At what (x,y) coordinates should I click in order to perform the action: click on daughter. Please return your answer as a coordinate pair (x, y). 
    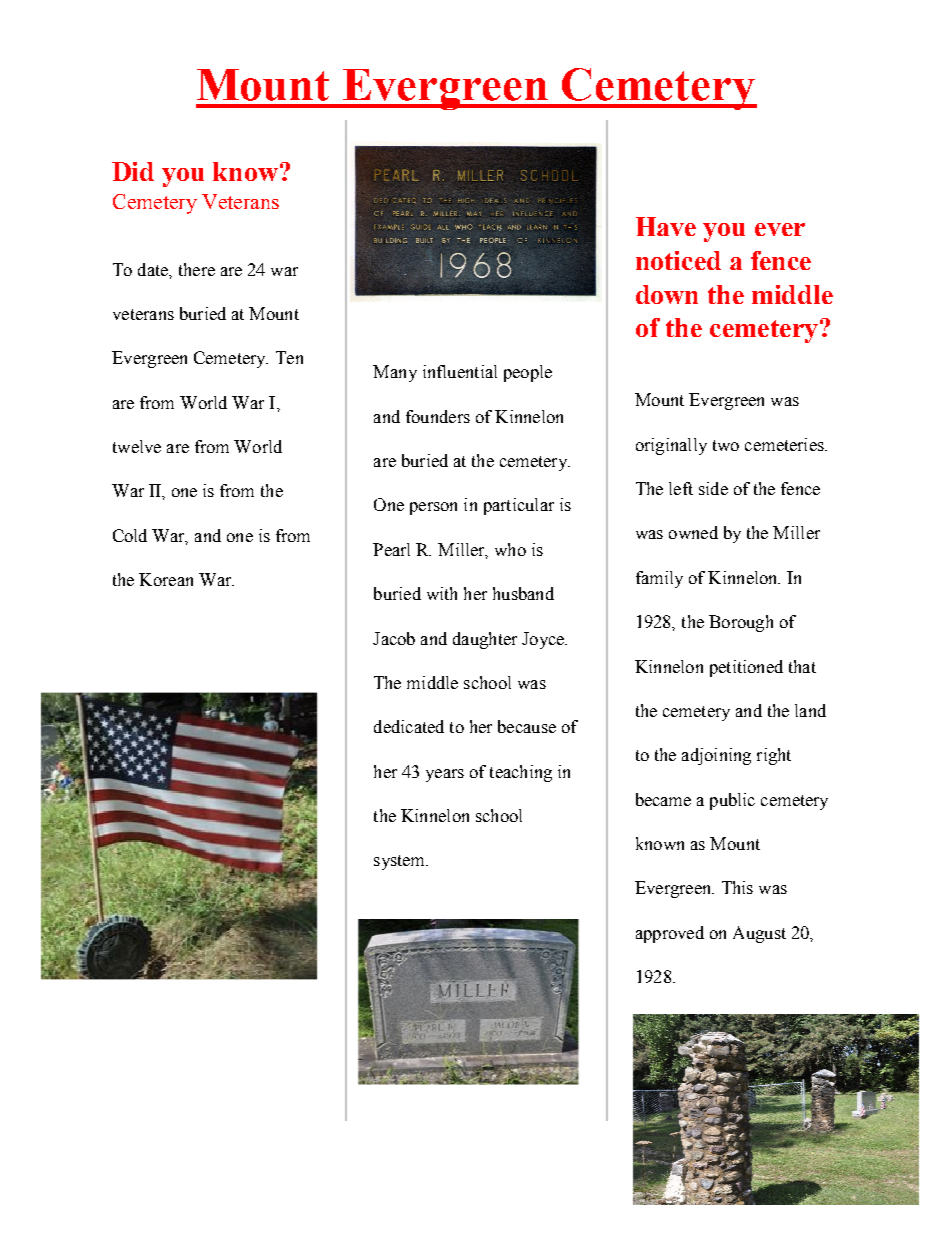
    Looking at the image, I should click on (485, 640).
